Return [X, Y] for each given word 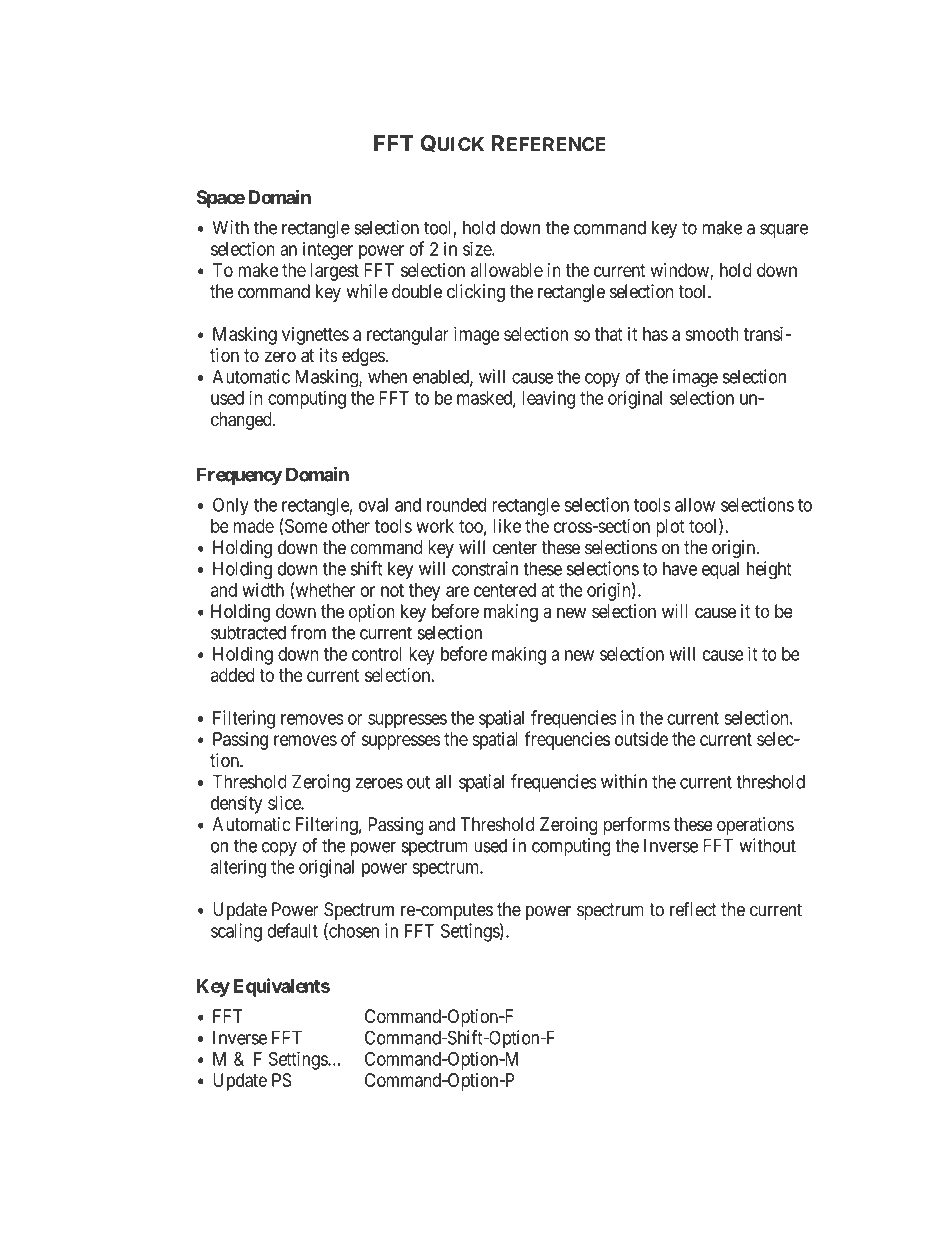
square [784, 231]
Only [231, 506]
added [233, 675]
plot [670, 528]
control [377, 654]
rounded [456, 505]
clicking [476, 293]
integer [328, 250]
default [292, 930]
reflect [693, 909]
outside [641, 739]
